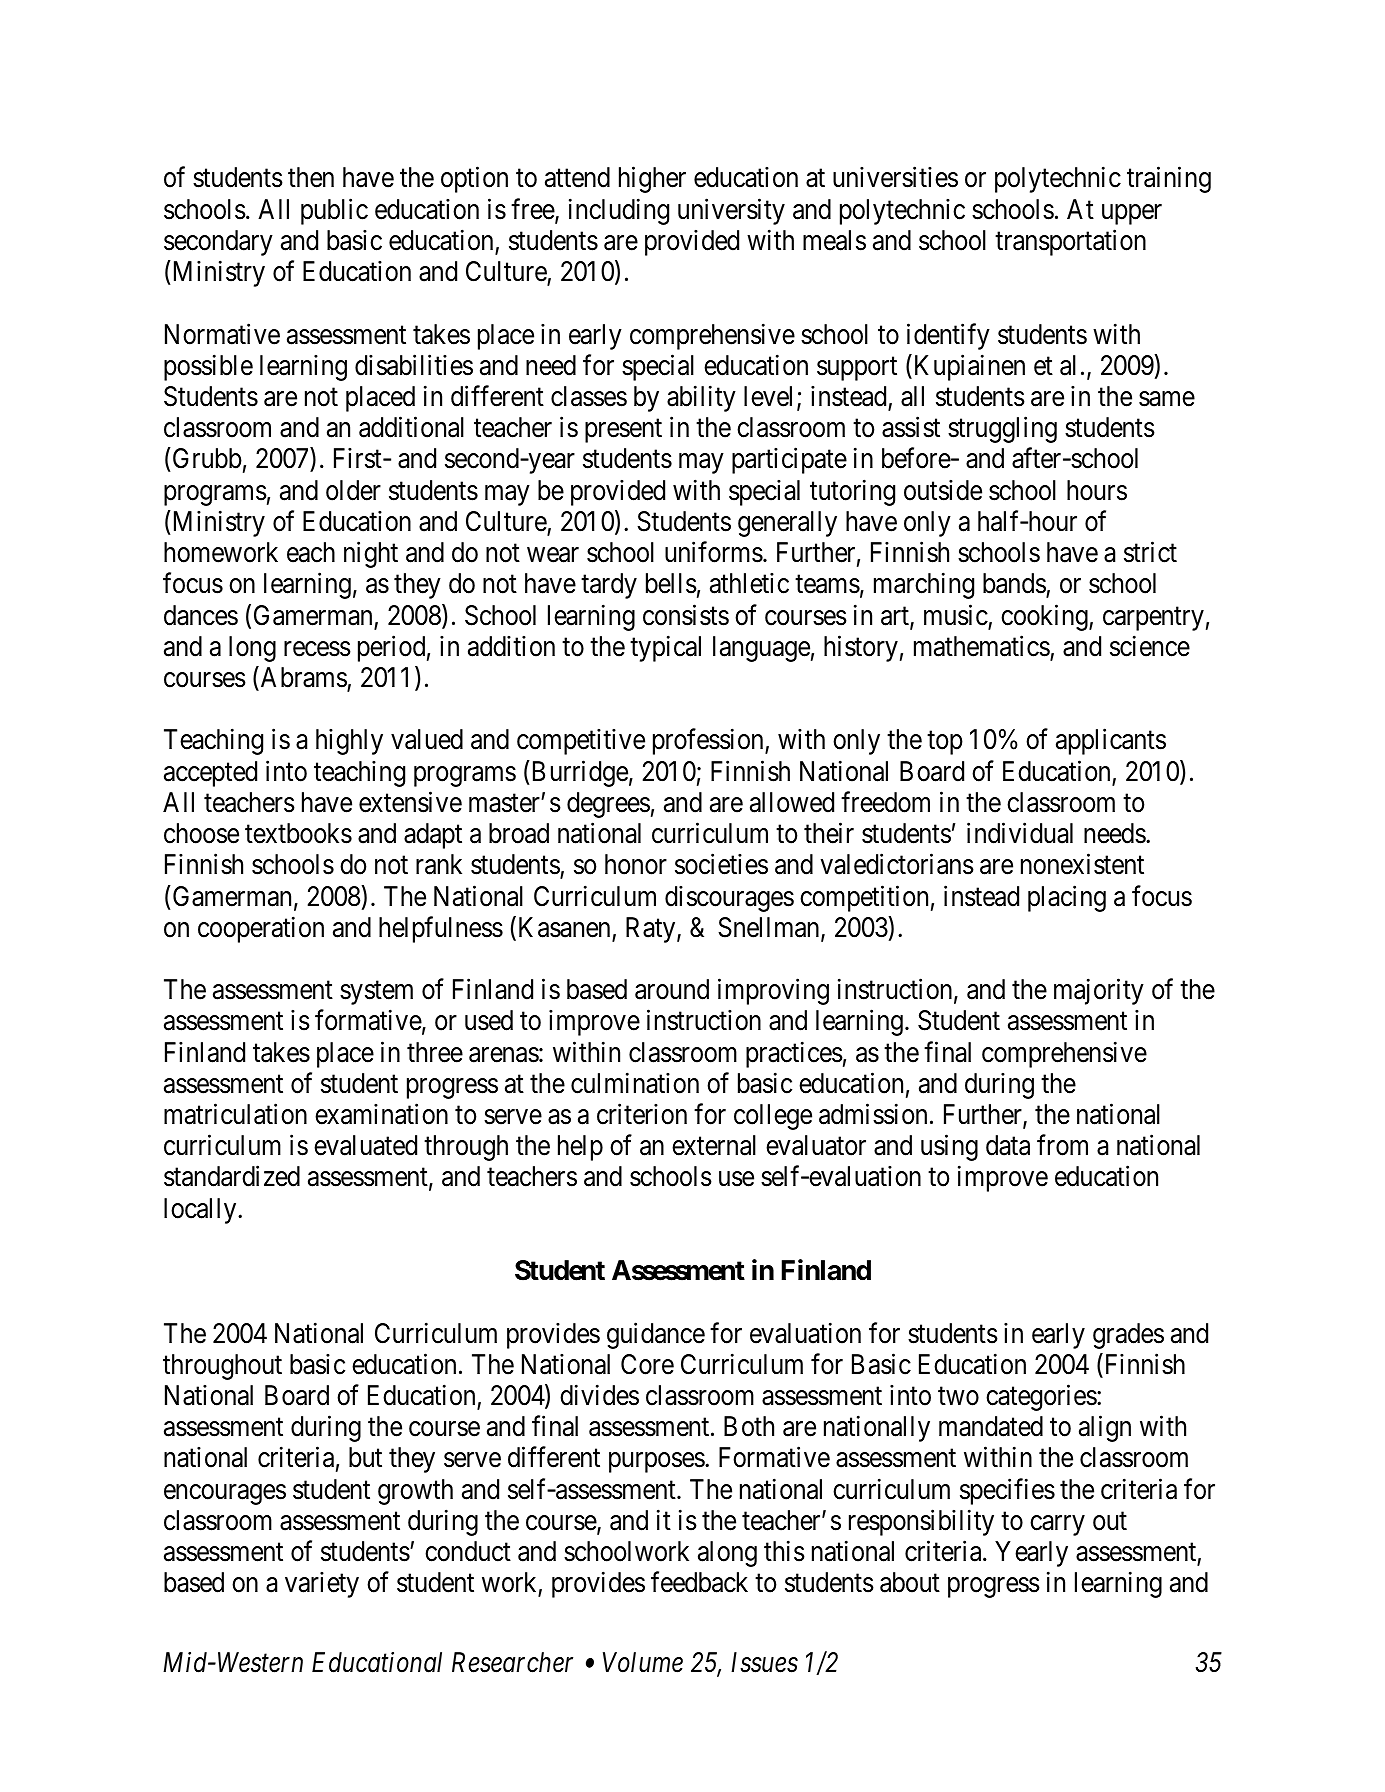 The width and height of the document is (1385, 1792). Describe the element at coordinates (699, 1582) in the document. I see `feedback` at that location.
